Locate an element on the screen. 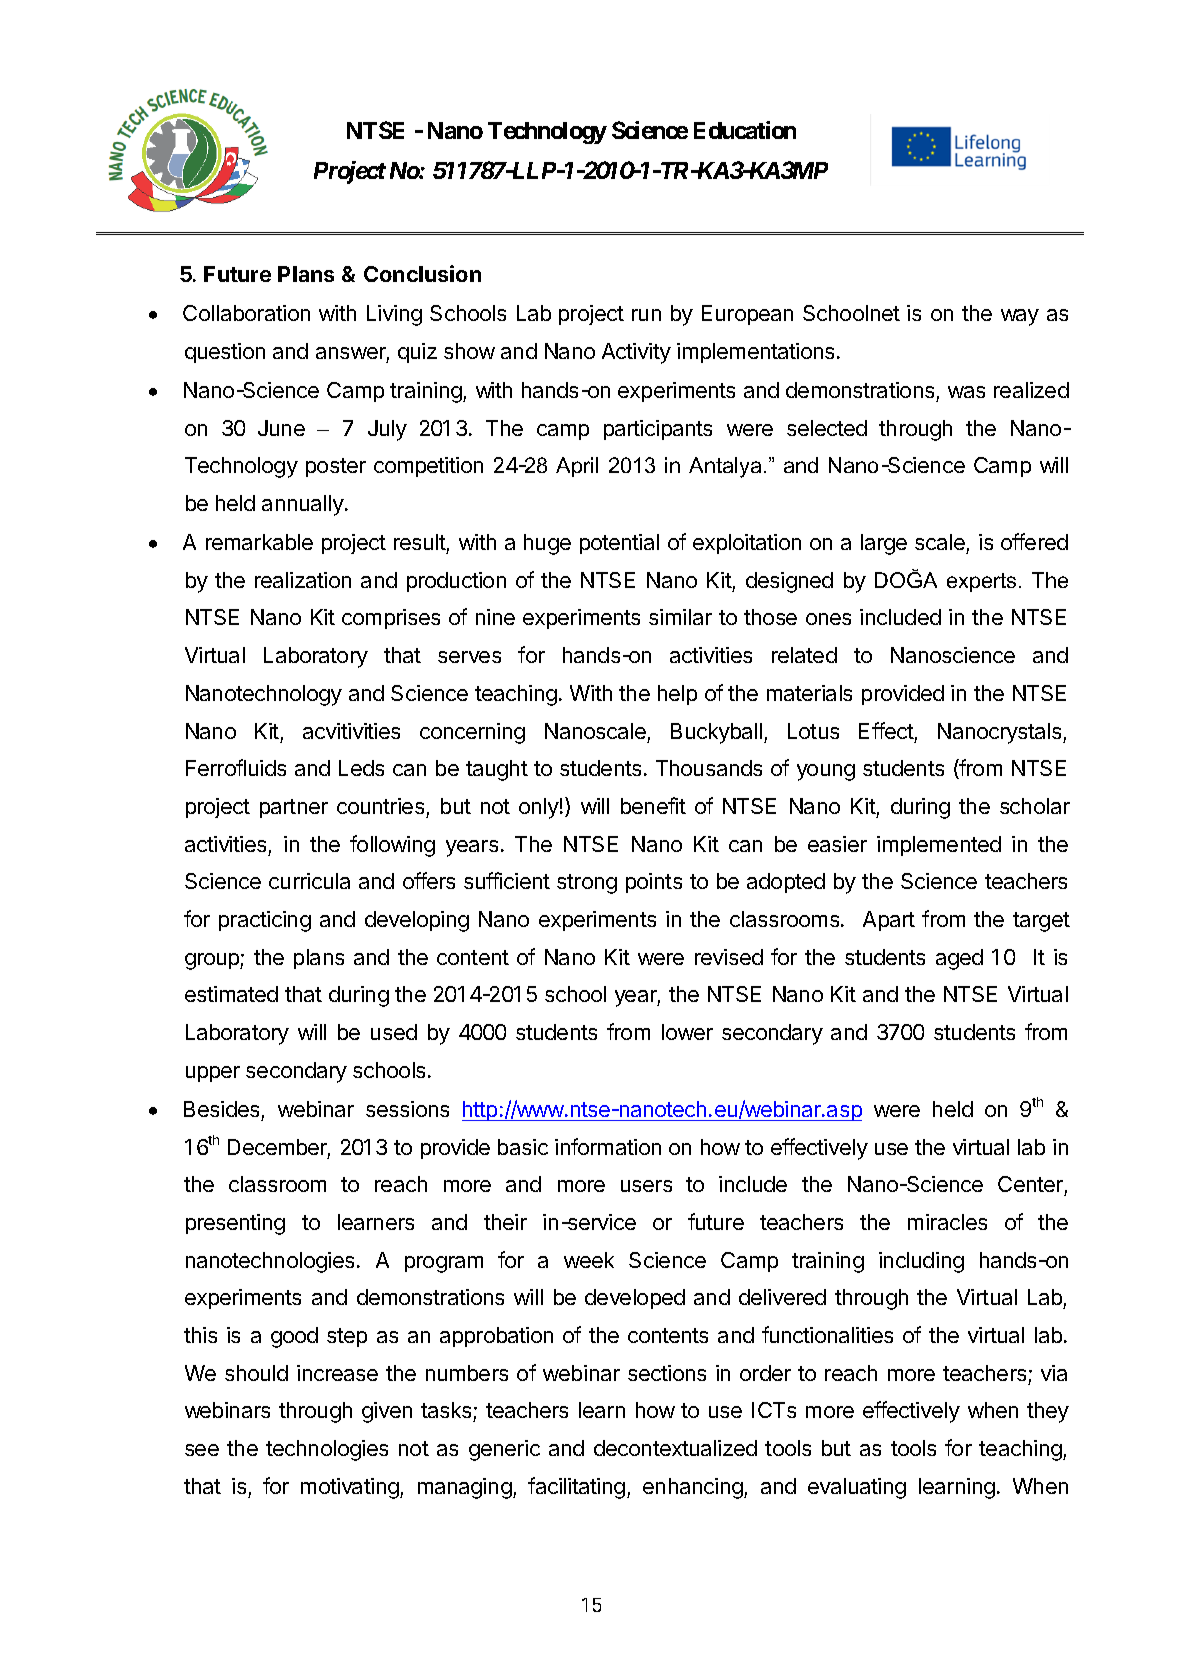 This screenshot has height=1672, width=1182. implemented is located at coordinates (939, 846).
